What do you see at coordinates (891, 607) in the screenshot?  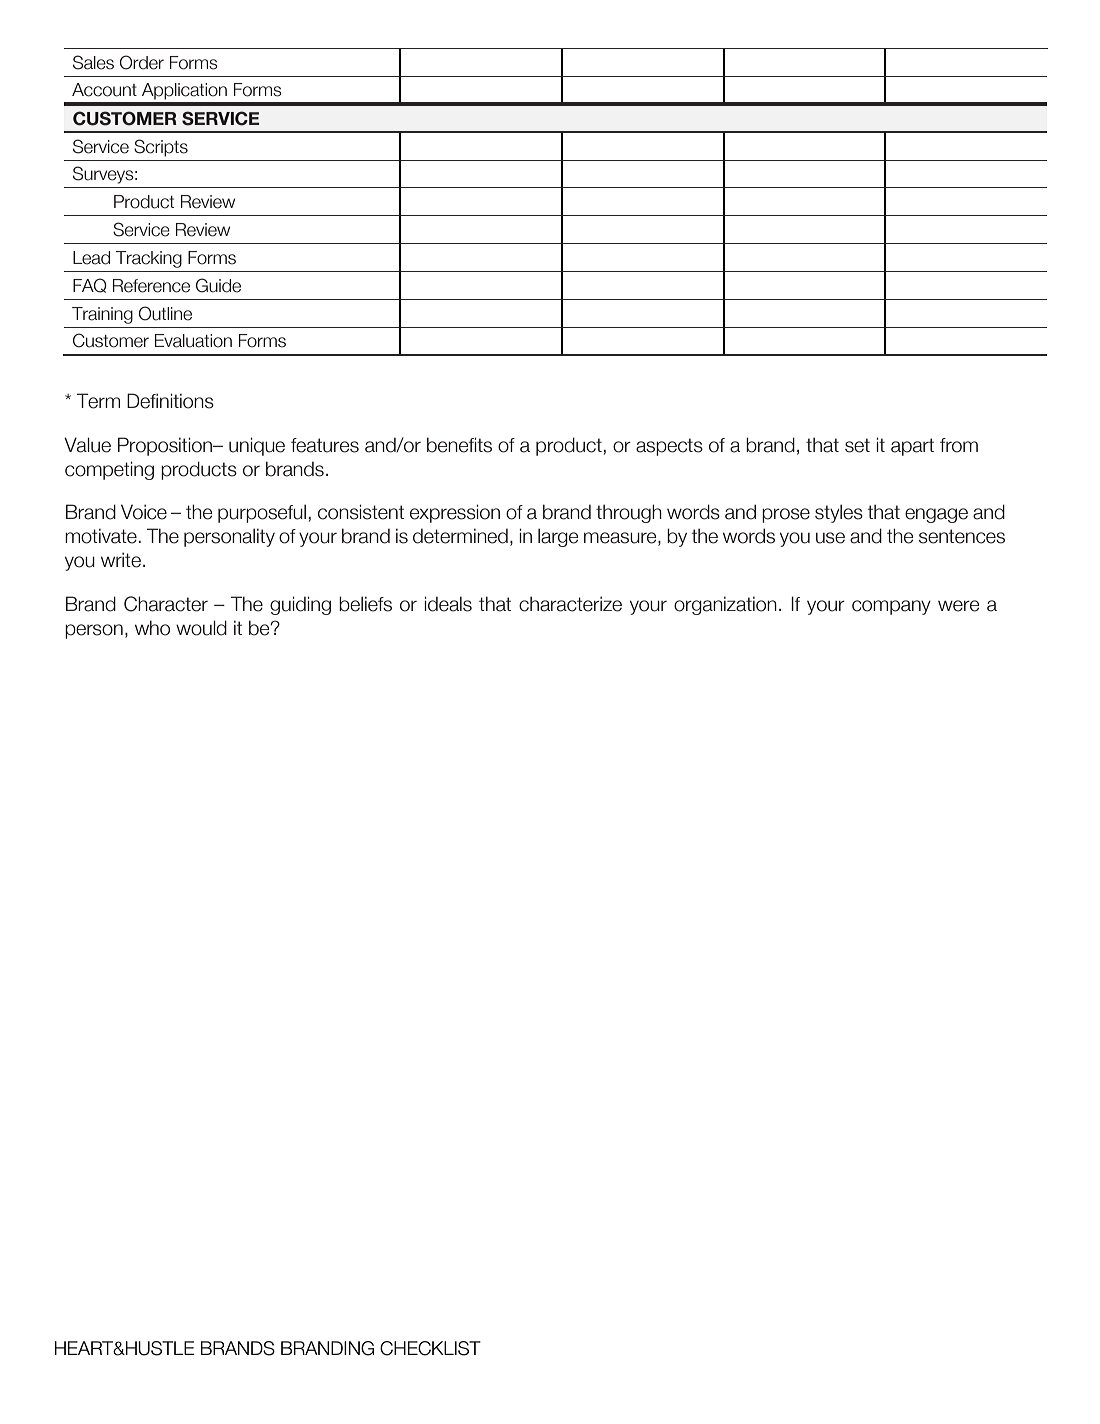 I see `company` at bounding box center [891, 607].
